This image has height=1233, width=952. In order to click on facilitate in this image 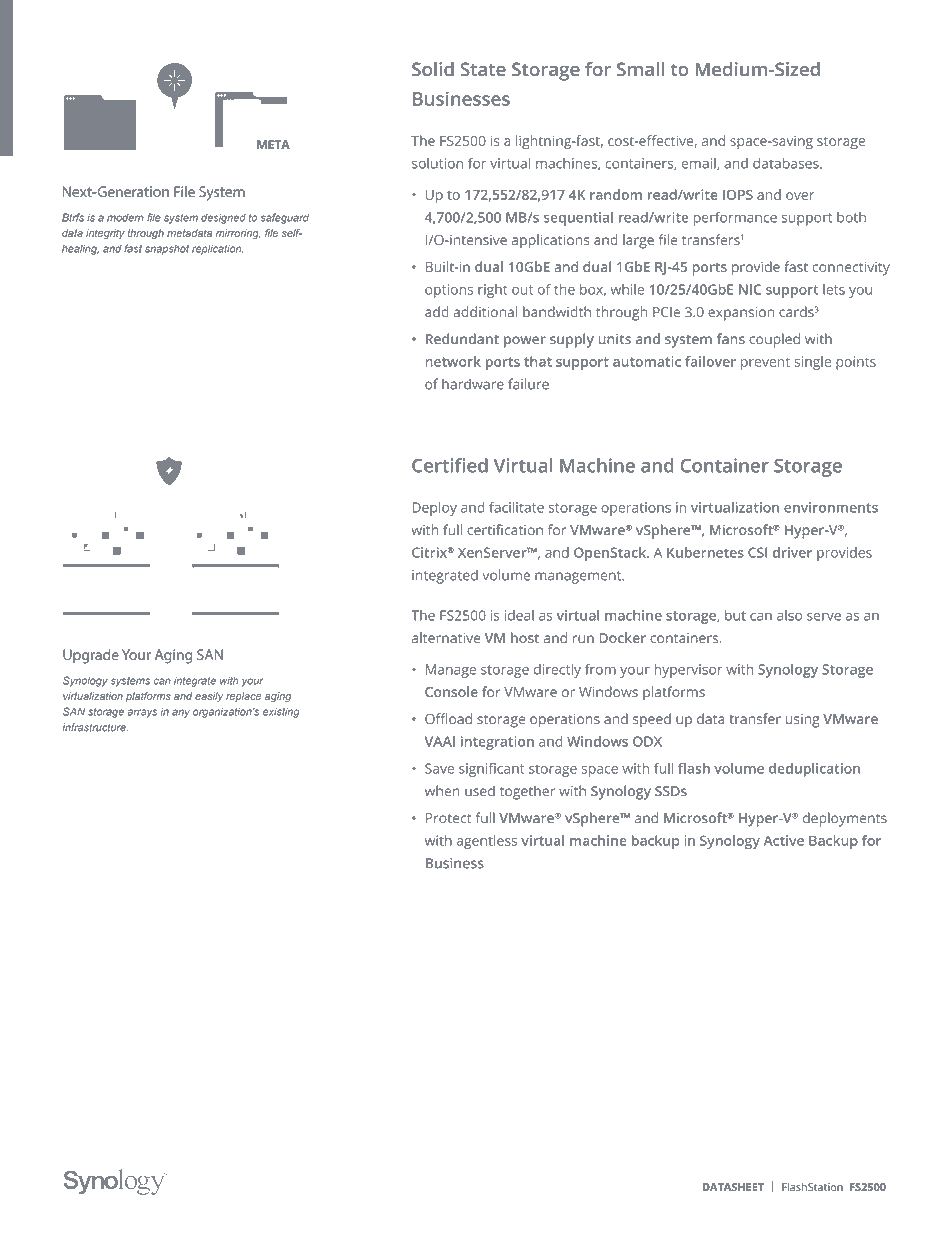, I will do `click(516, 507)`.
